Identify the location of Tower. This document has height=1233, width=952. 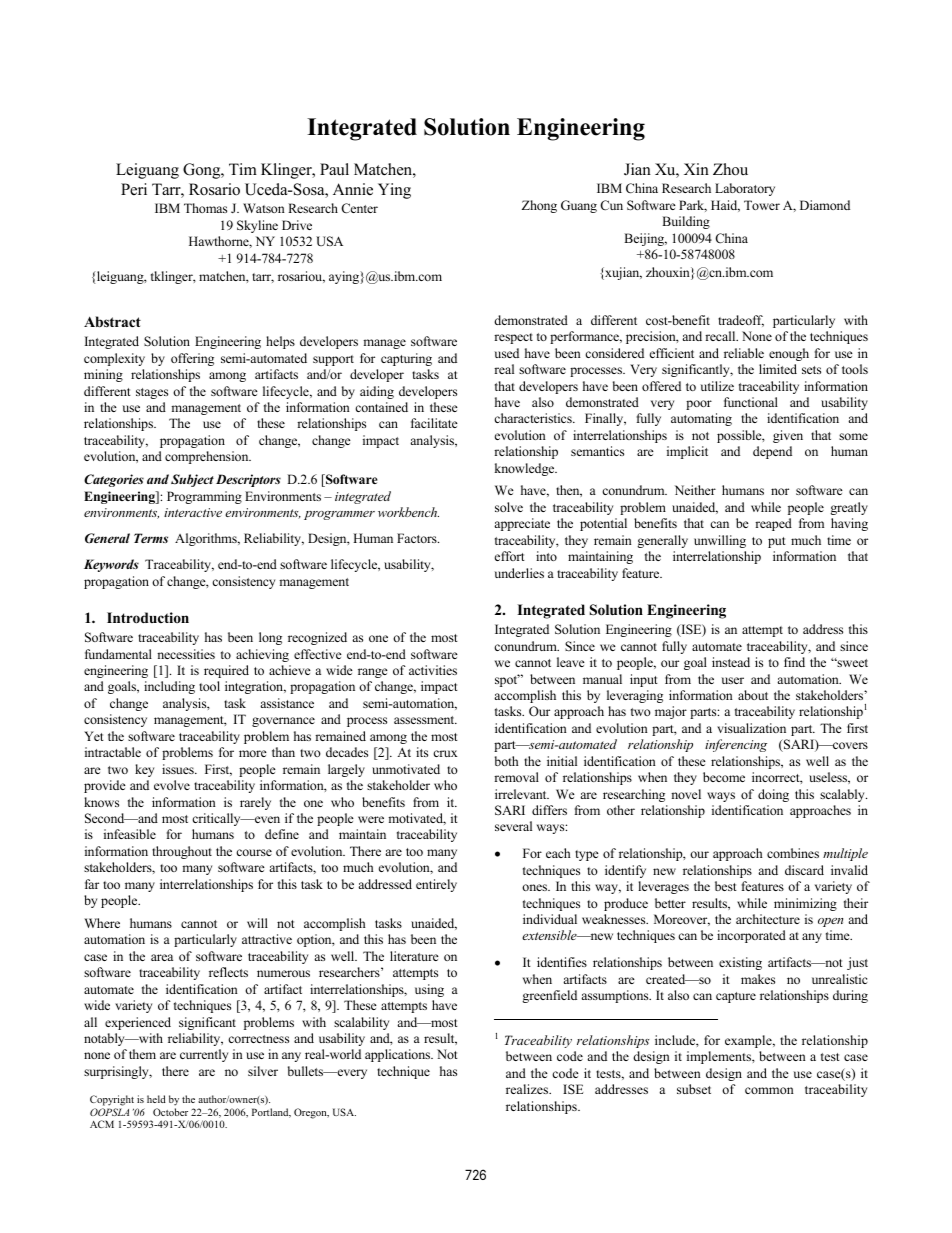
(762, 205).
